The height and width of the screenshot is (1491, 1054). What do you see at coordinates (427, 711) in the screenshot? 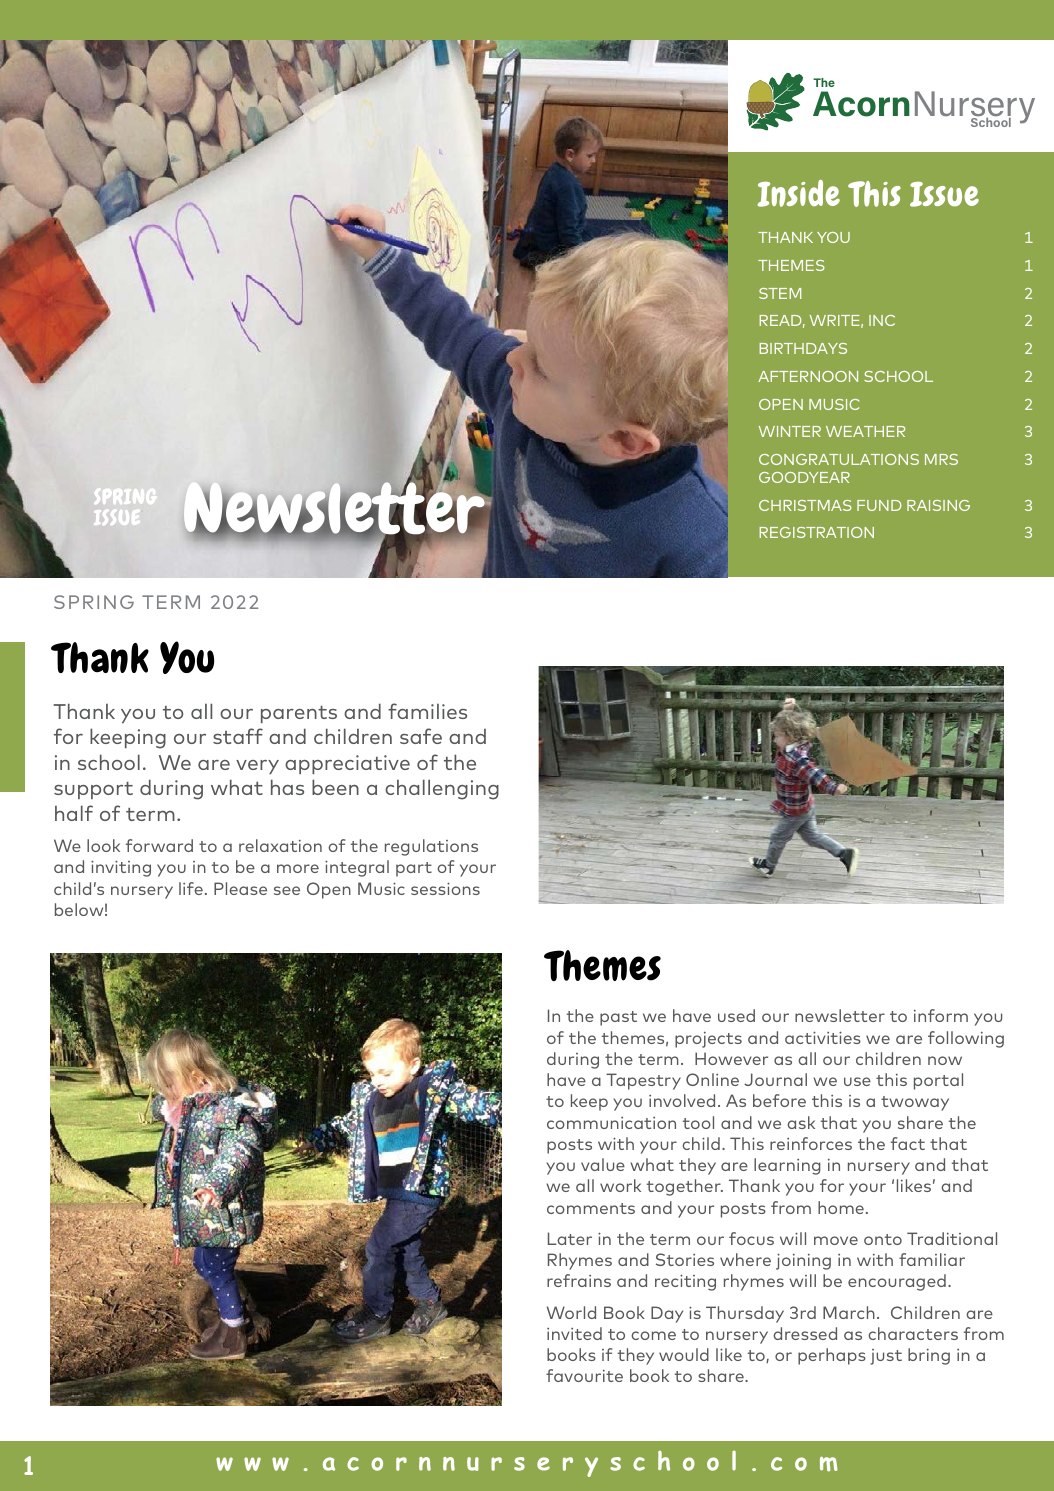
I see `families` at bounding box center [427, 711].
